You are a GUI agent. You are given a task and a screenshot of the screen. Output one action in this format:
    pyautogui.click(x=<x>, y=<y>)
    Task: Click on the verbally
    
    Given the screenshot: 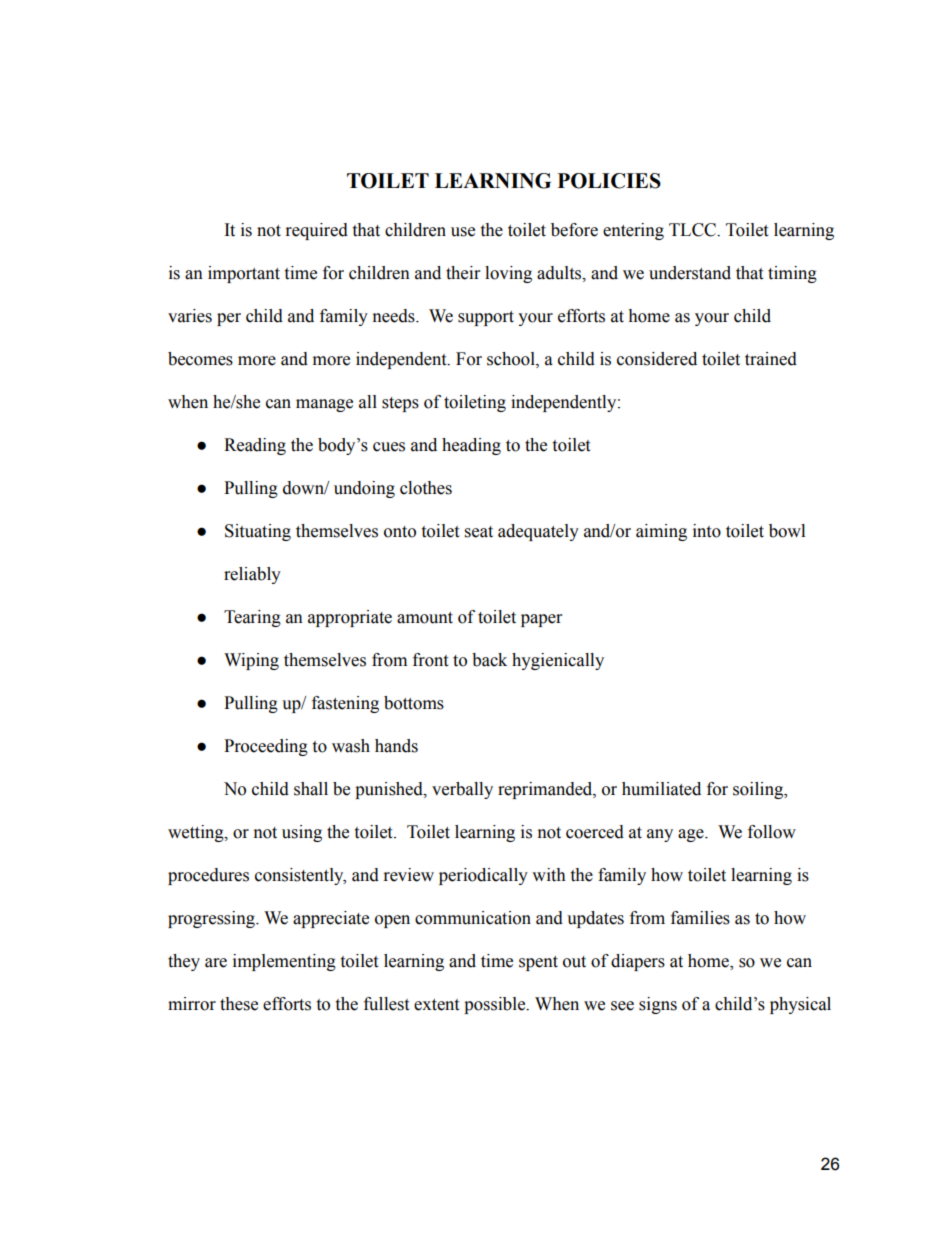 What is the action you would take?
    pyautogui.click(x=462, y=790)
